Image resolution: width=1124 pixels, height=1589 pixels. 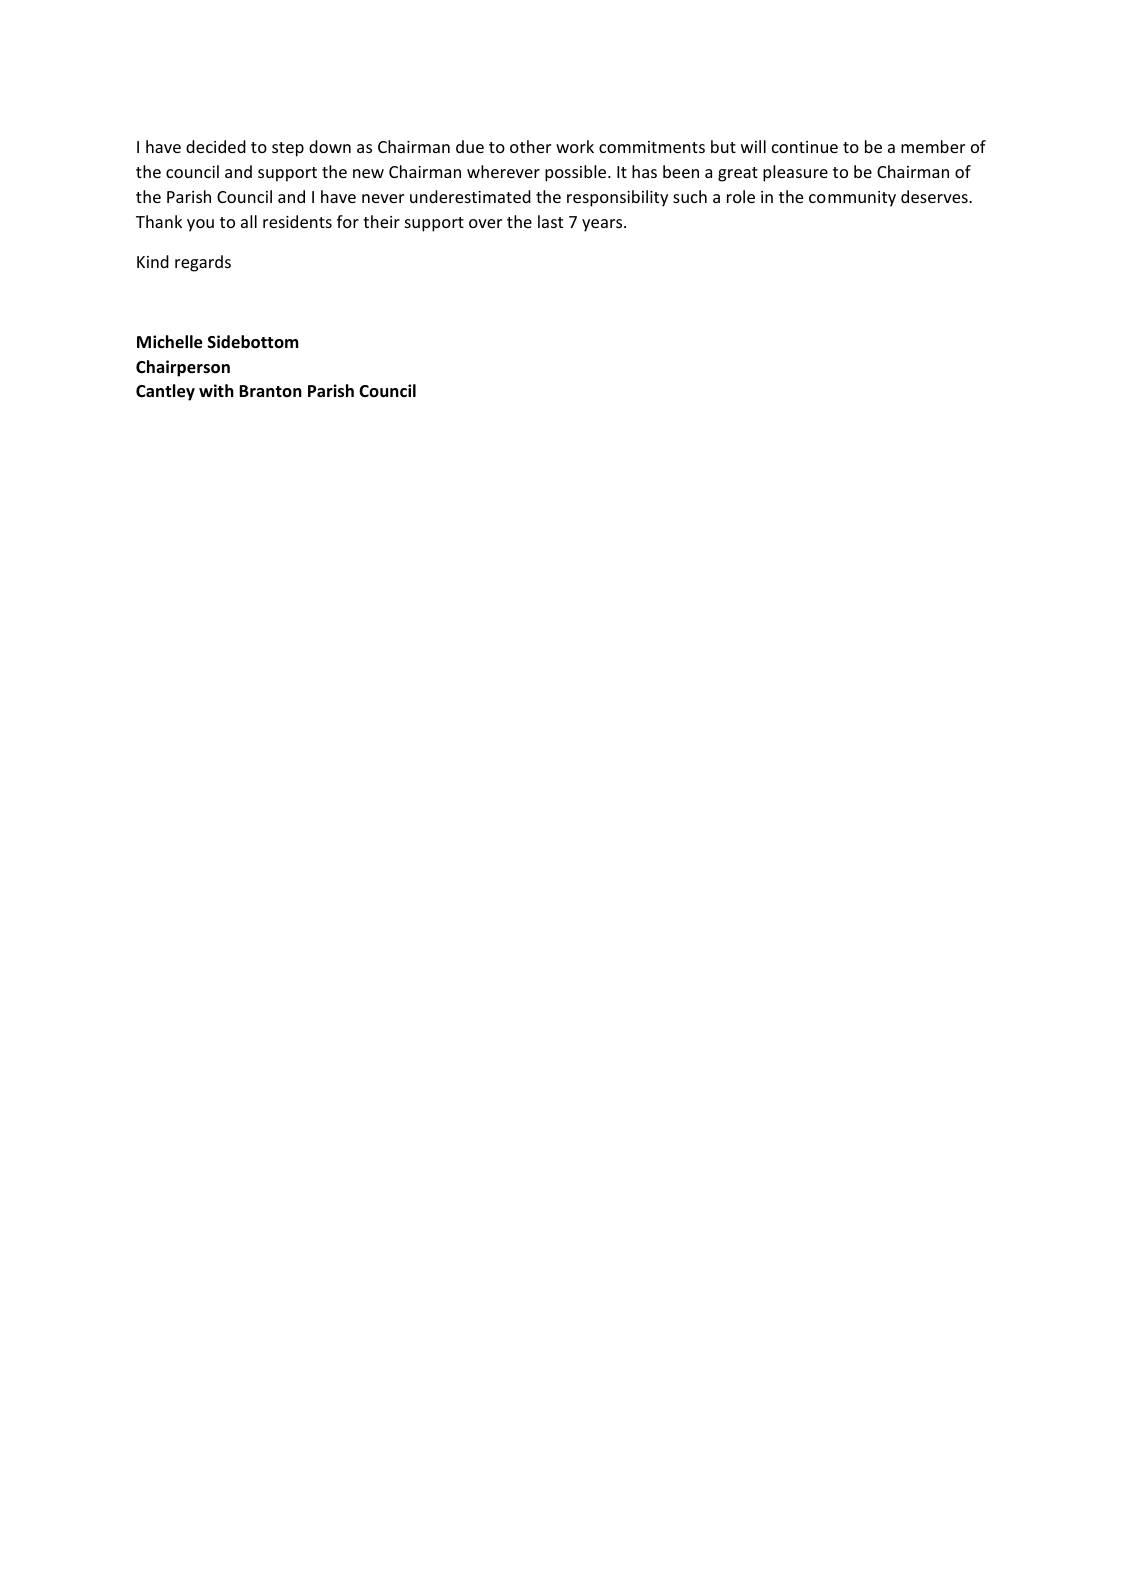 What do you see at coordinates (216, 390) in the screenshot?
I see `with` at bounding box center [216, 390].
